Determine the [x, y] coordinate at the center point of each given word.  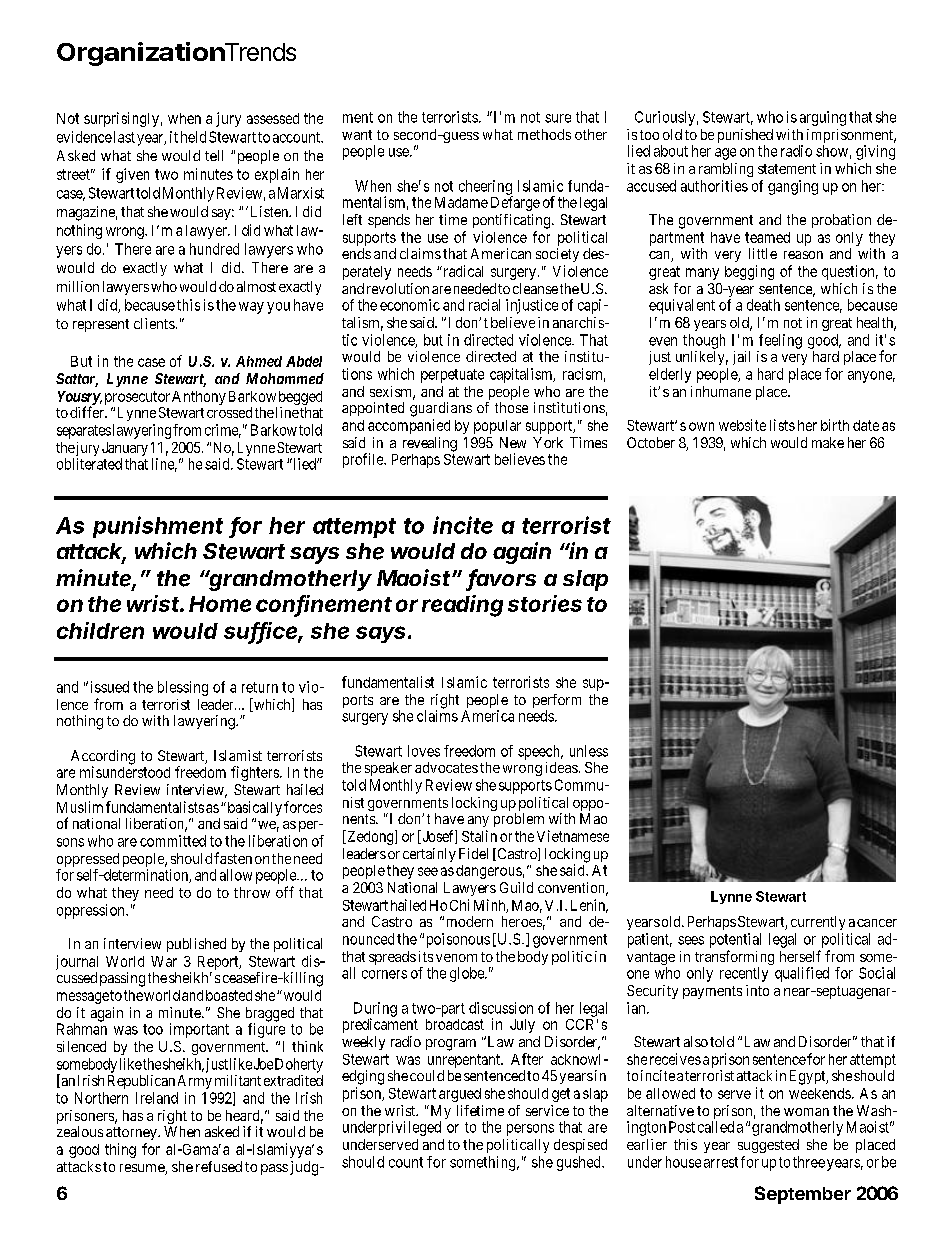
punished [745, 137]
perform [557, 702]
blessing [183, 688]
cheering [486, 188]
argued [460, 1095]
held [193, 137]
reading [462, 606]
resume [143, 1169]
